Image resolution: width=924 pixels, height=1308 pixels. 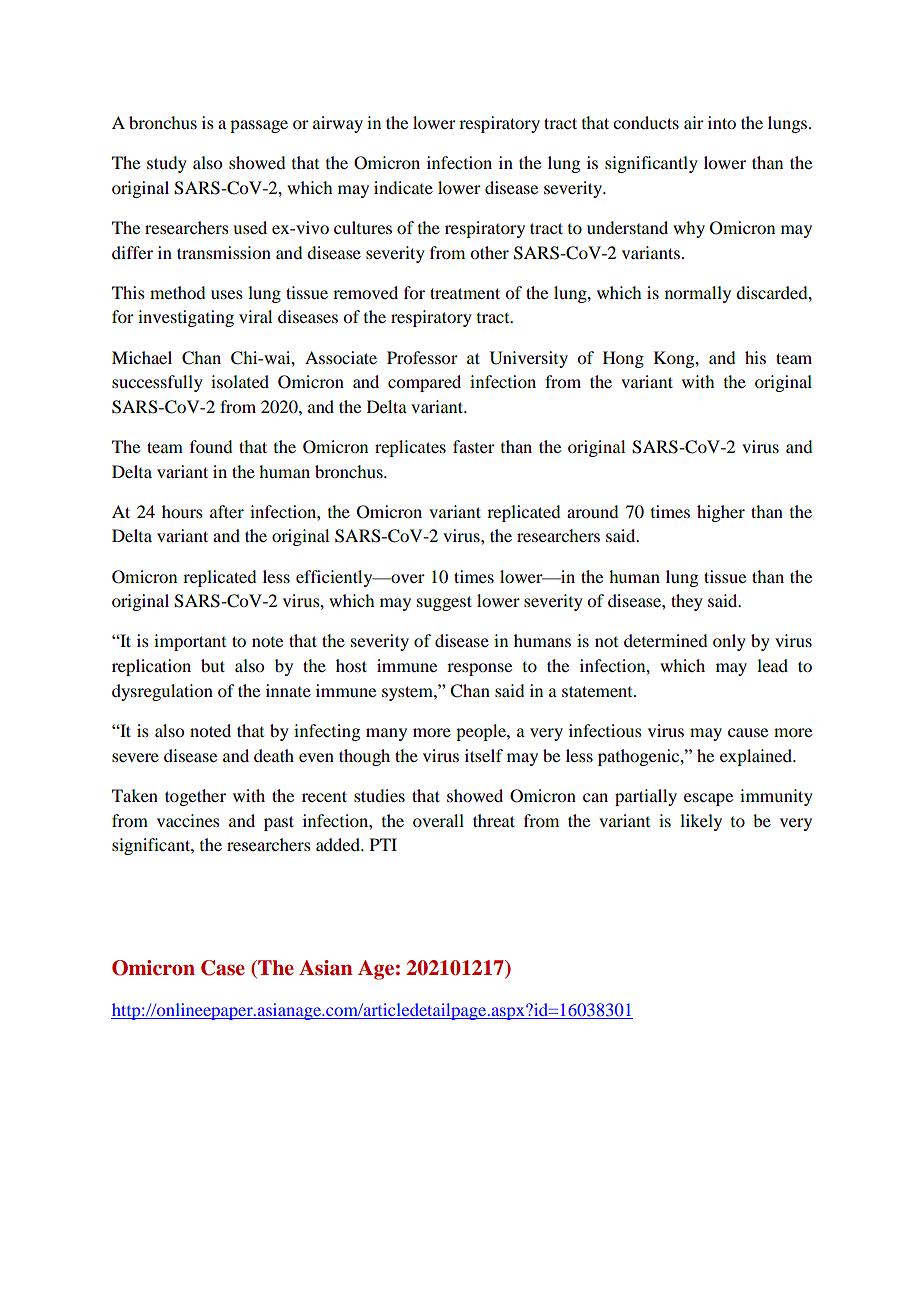 What do you see at coordinates (474, 446) in the screenshot?
I see `faster` at bounding box center [474, 446].
